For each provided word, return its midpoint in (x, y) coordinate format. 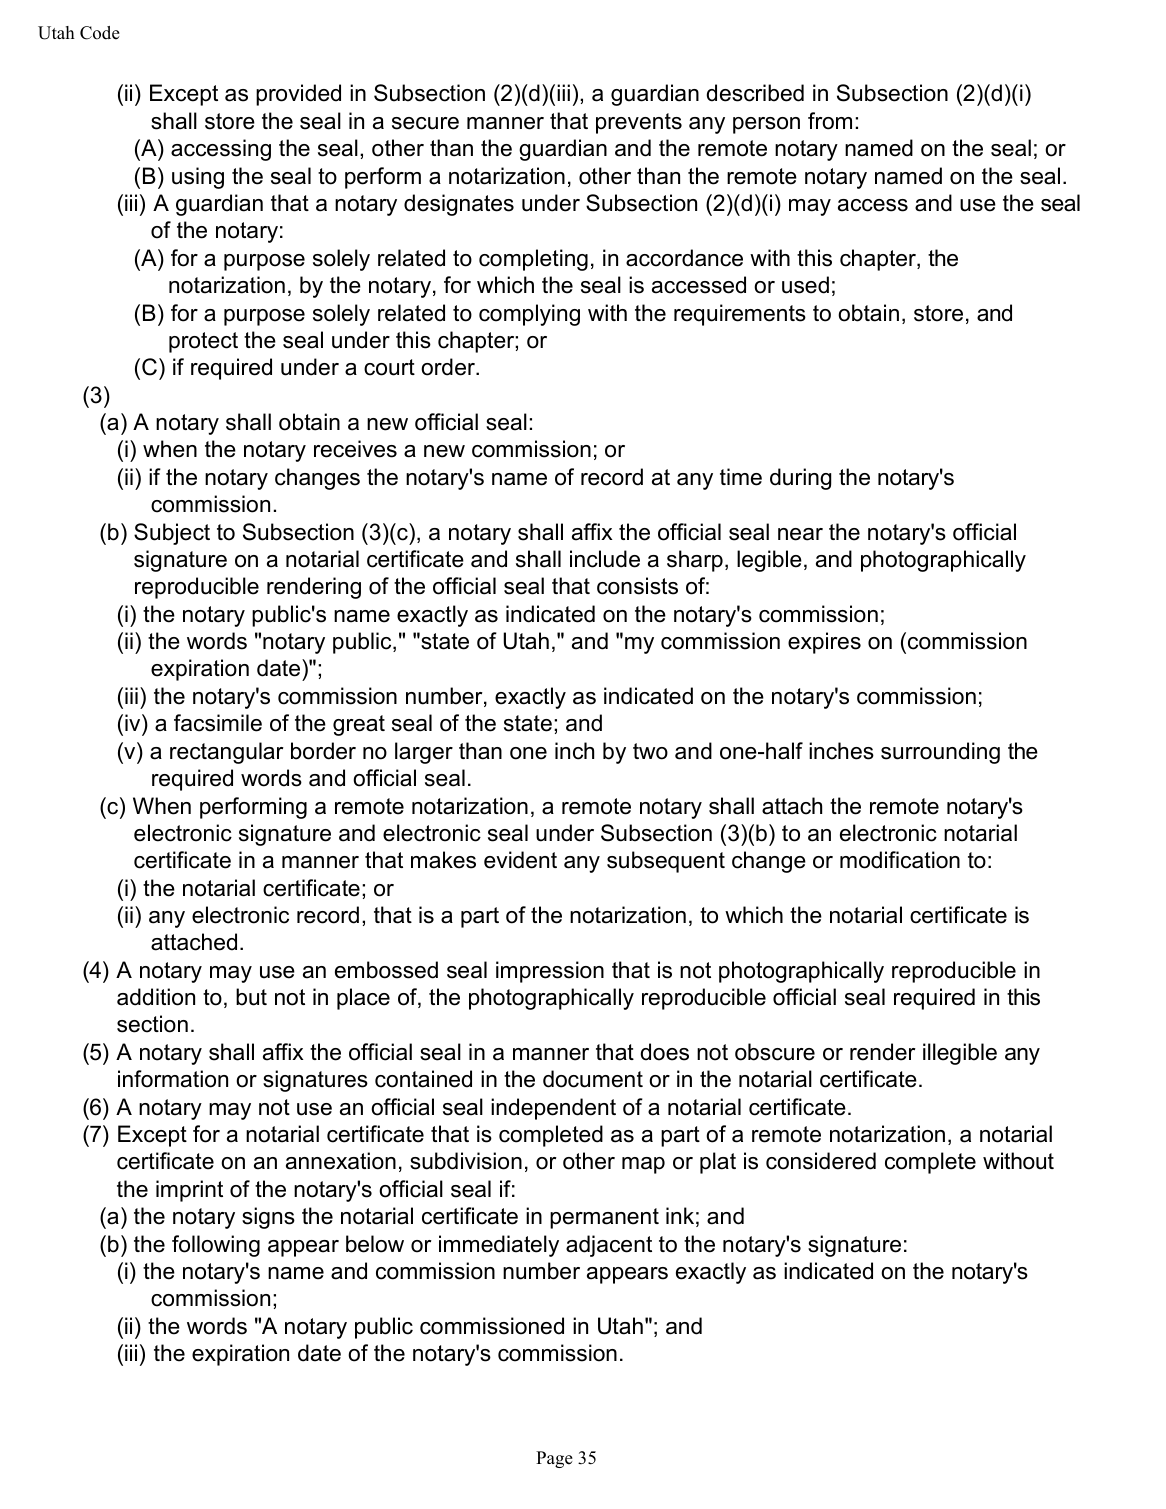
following (216, 1246)
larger (424, 753)
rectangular (227, 753)
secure (425, 123)
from (830, 121)
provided (298, 95)
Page (554, 1459)
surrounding (940, 753)
